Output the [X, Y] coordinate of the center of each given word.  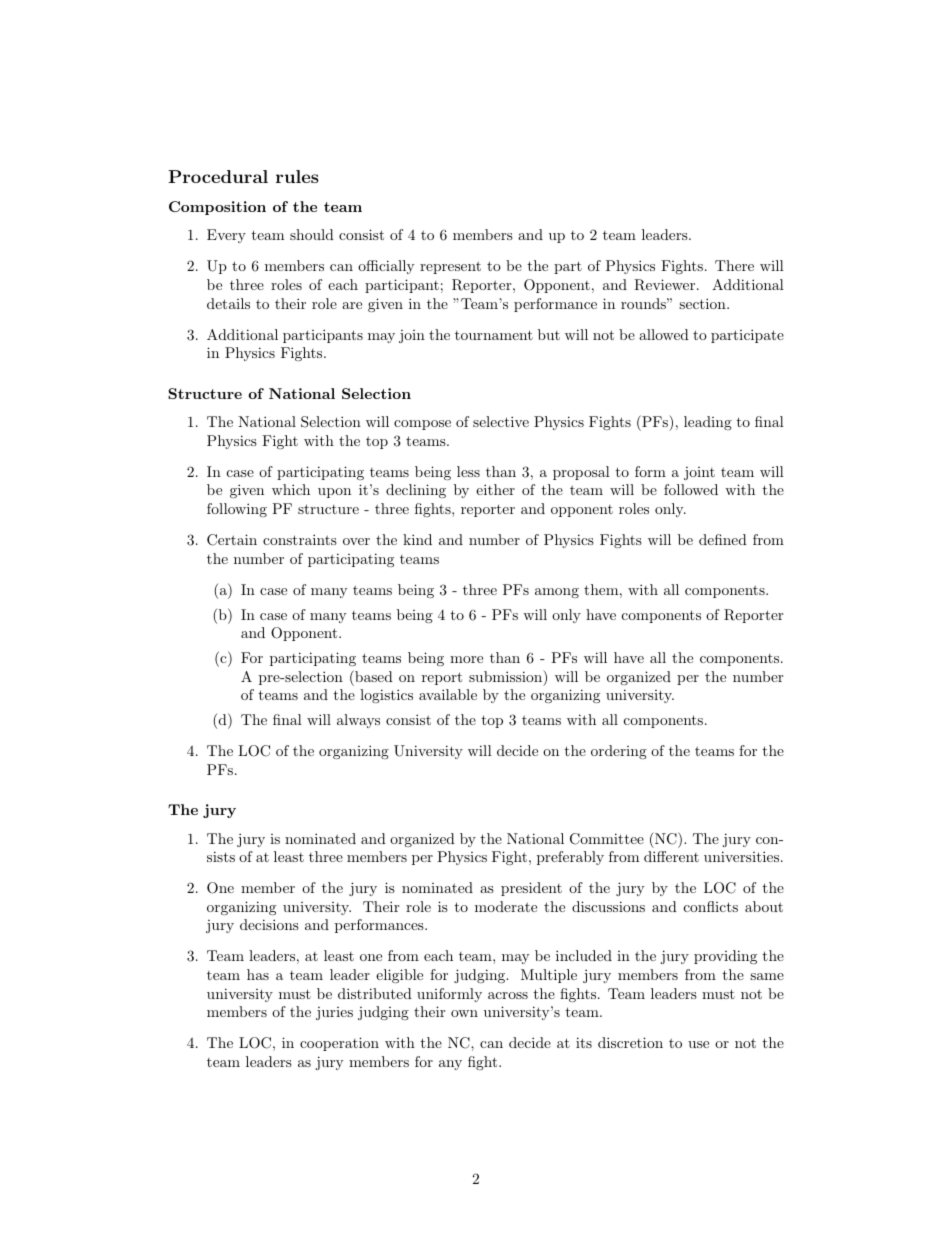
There [734, 265]
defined [723, 539]
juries [334, 1013]
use [698, 1044]
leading [708, 423]
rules [297, 176]
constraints [300, 539]
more [466, 659]
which [291, 489]
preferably [570, 858]
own [464, 1013]
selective [501, 421]
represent [450, 267]
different [671, 856]
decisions [269, 924]
